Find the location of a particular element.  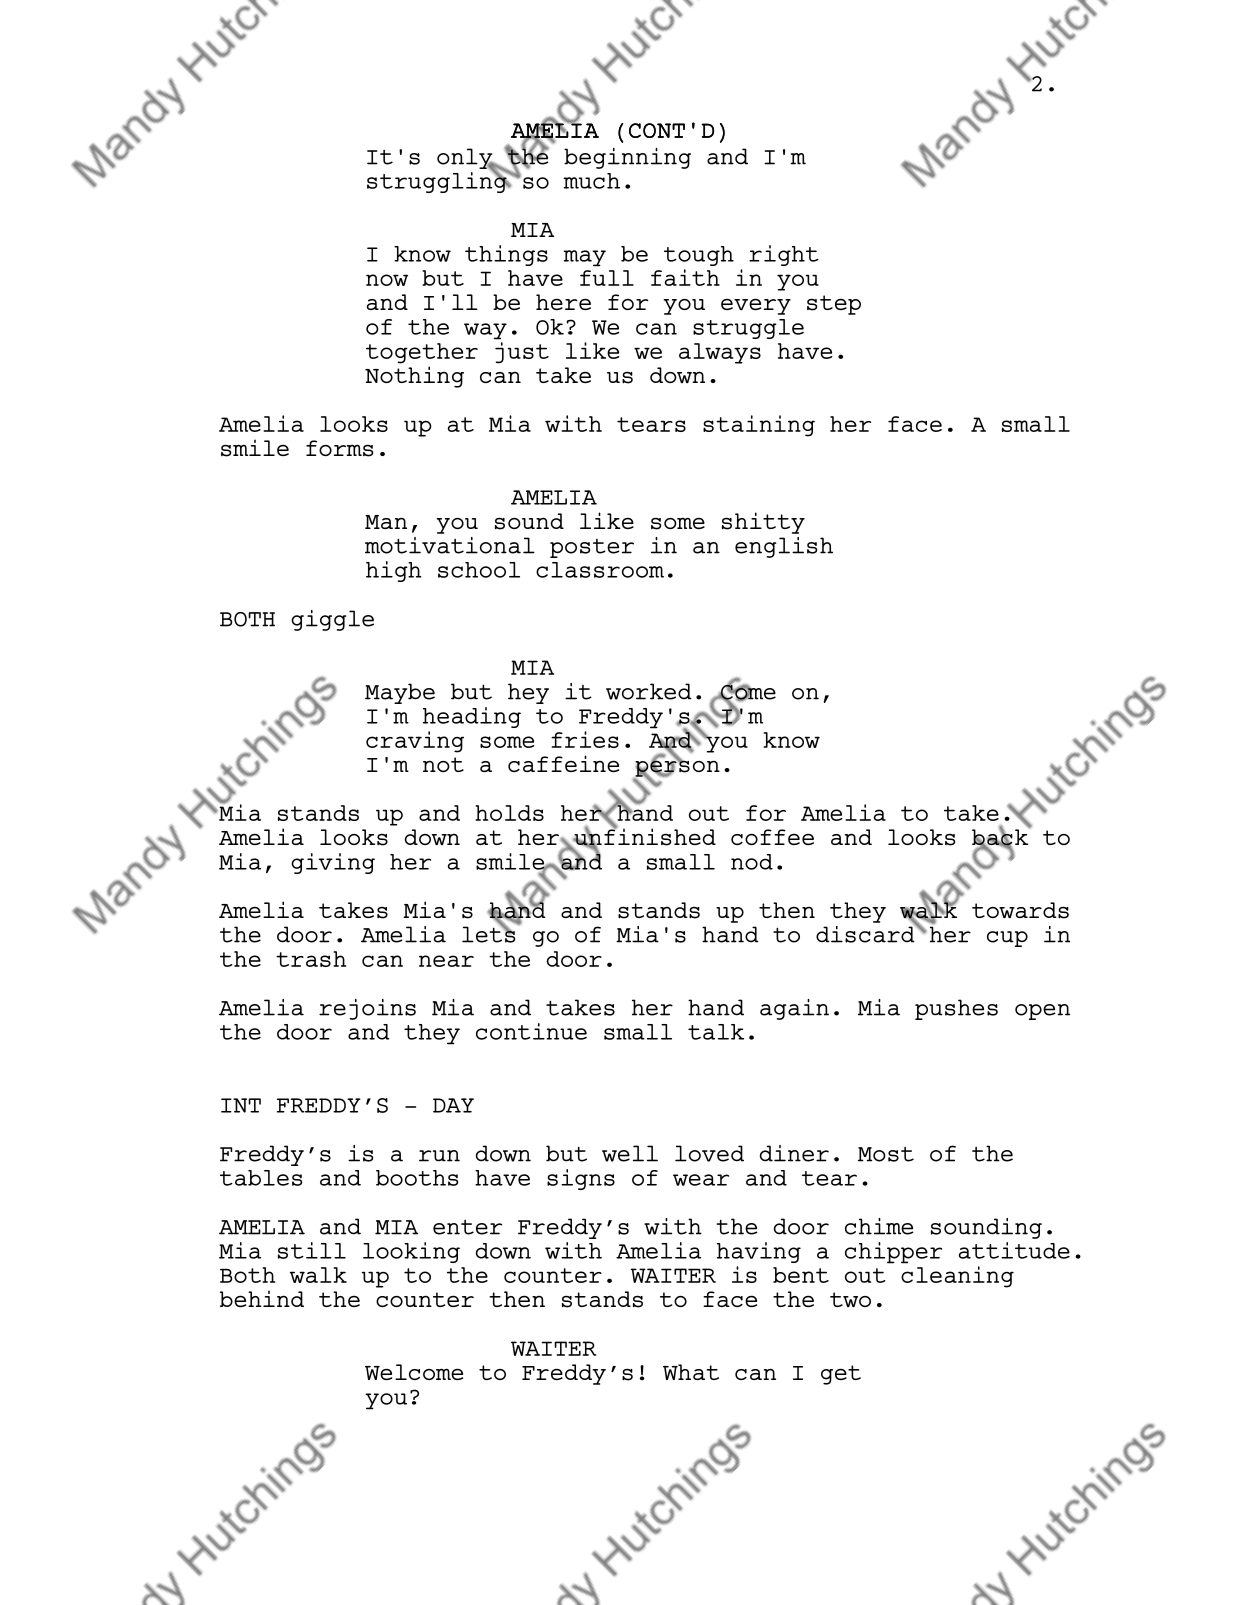

rejoins is located at coordinates (367, 1009).
